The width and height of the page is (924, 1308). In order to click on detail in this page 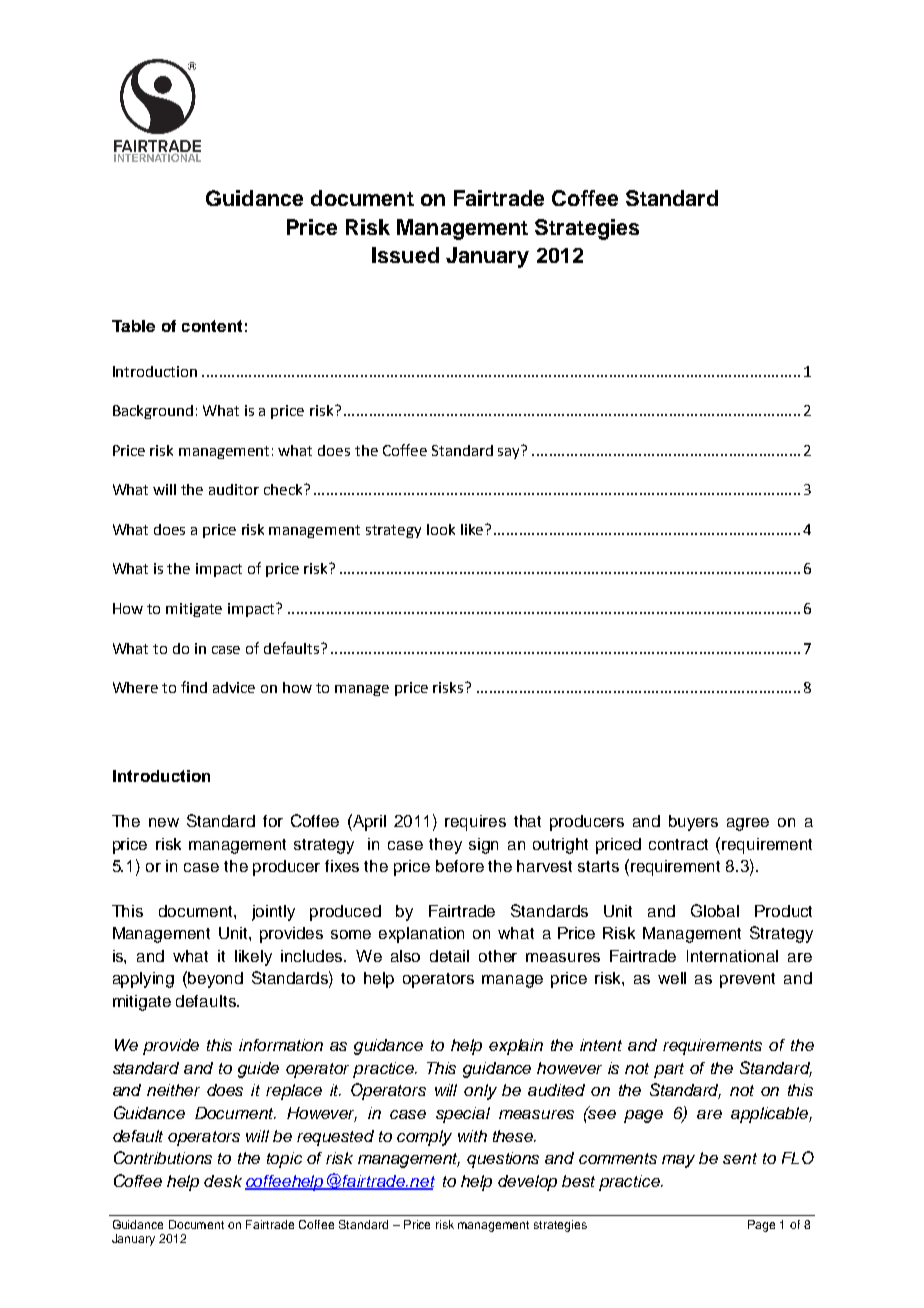, I will do `click(449, 956)`.
